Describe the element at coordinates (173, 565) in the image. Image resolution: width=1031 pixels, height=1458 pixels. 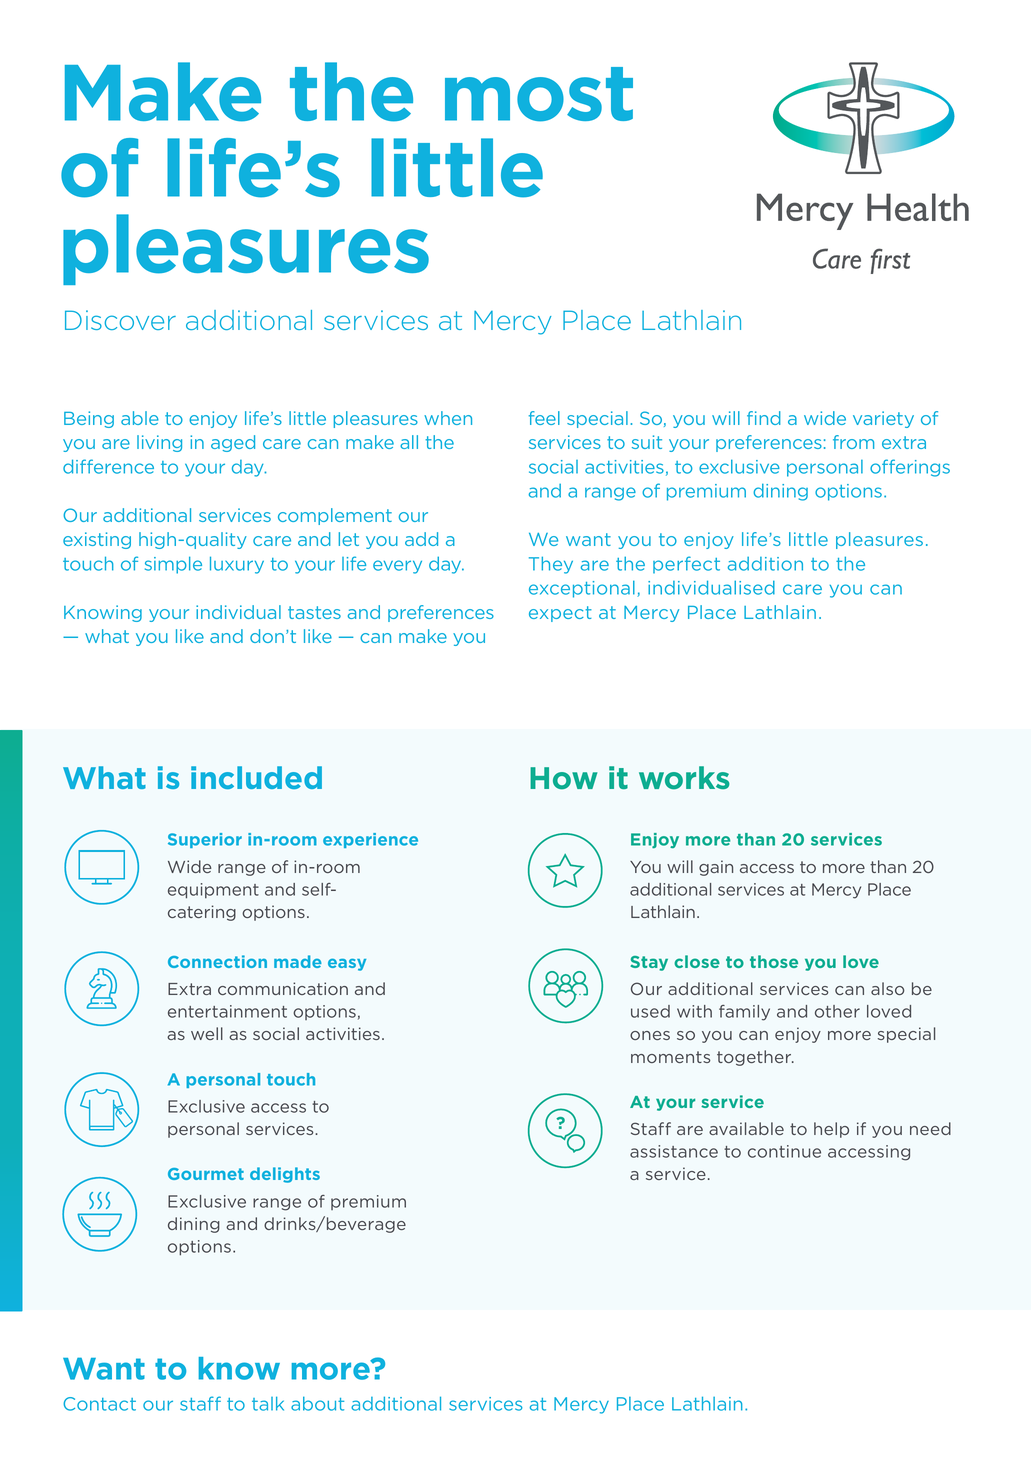
I see `simple` at that location.
